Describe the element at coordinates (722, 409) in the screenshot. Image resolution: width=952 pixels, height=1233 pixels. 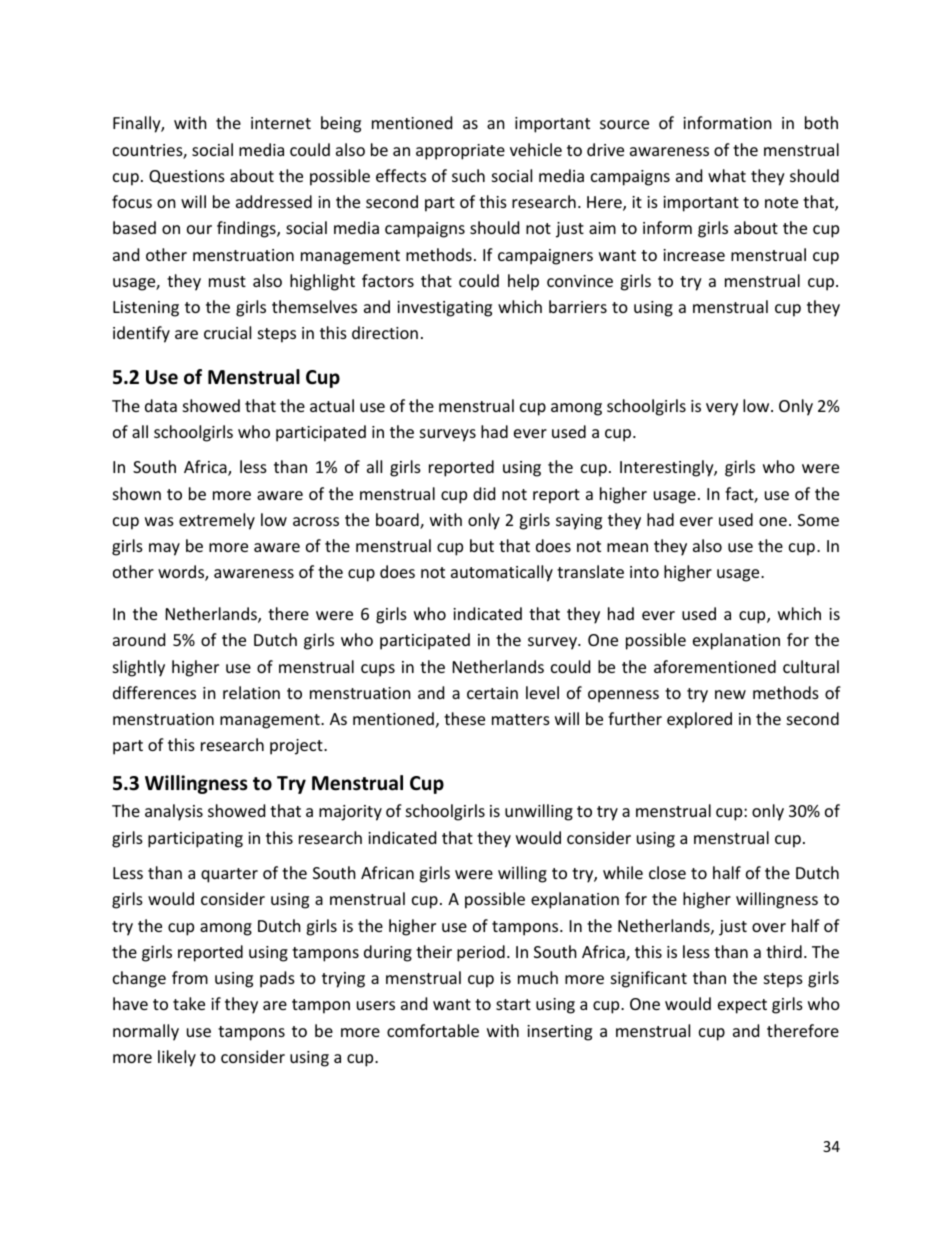
I see `very` at that location.
